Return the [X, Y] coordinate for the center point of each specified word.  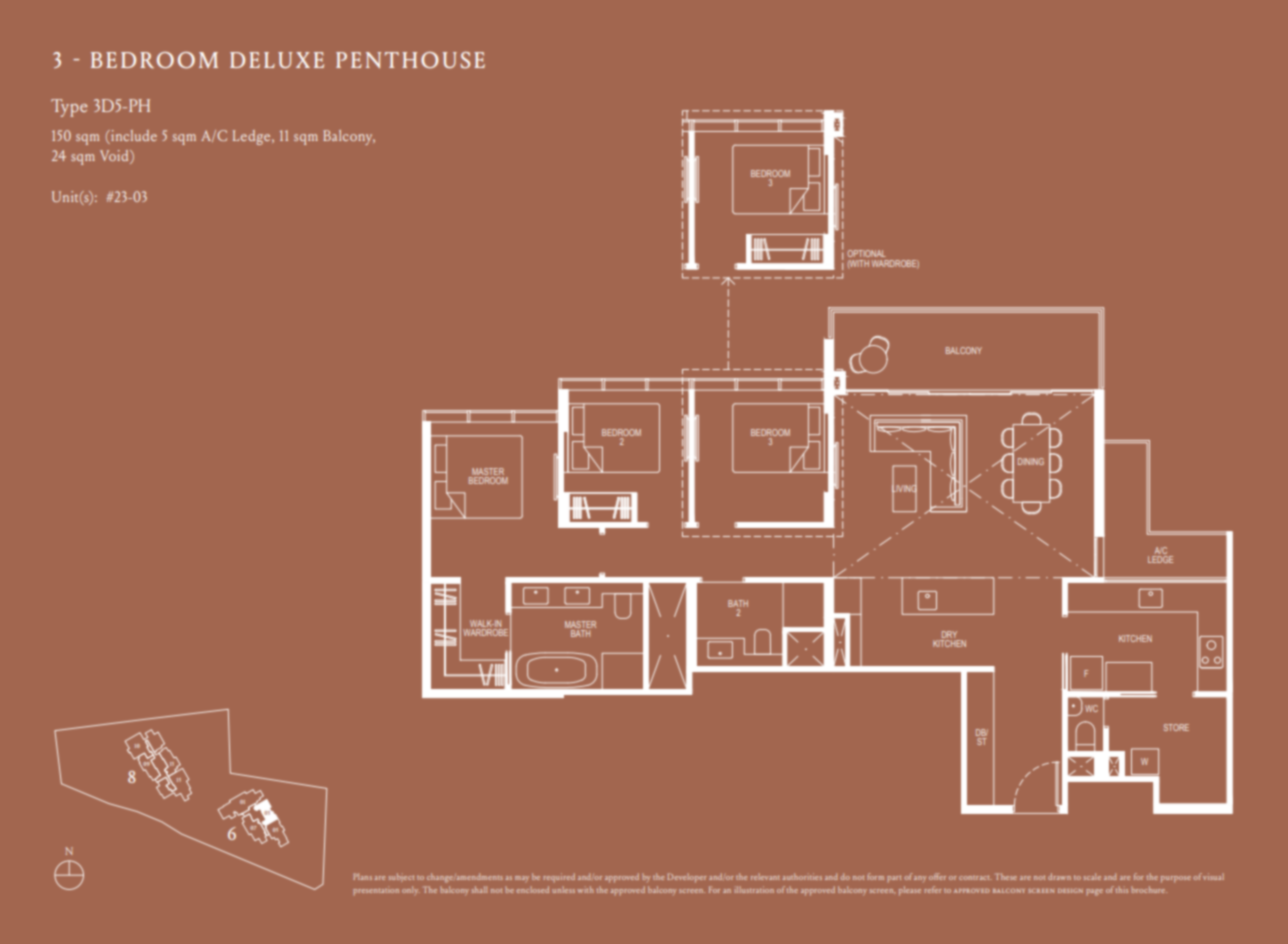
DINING [1031, 461]
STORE [1176, 727]
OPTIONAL [866, 253]
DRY [950, 636]
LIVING [904, 489]
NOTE [267, 869]
